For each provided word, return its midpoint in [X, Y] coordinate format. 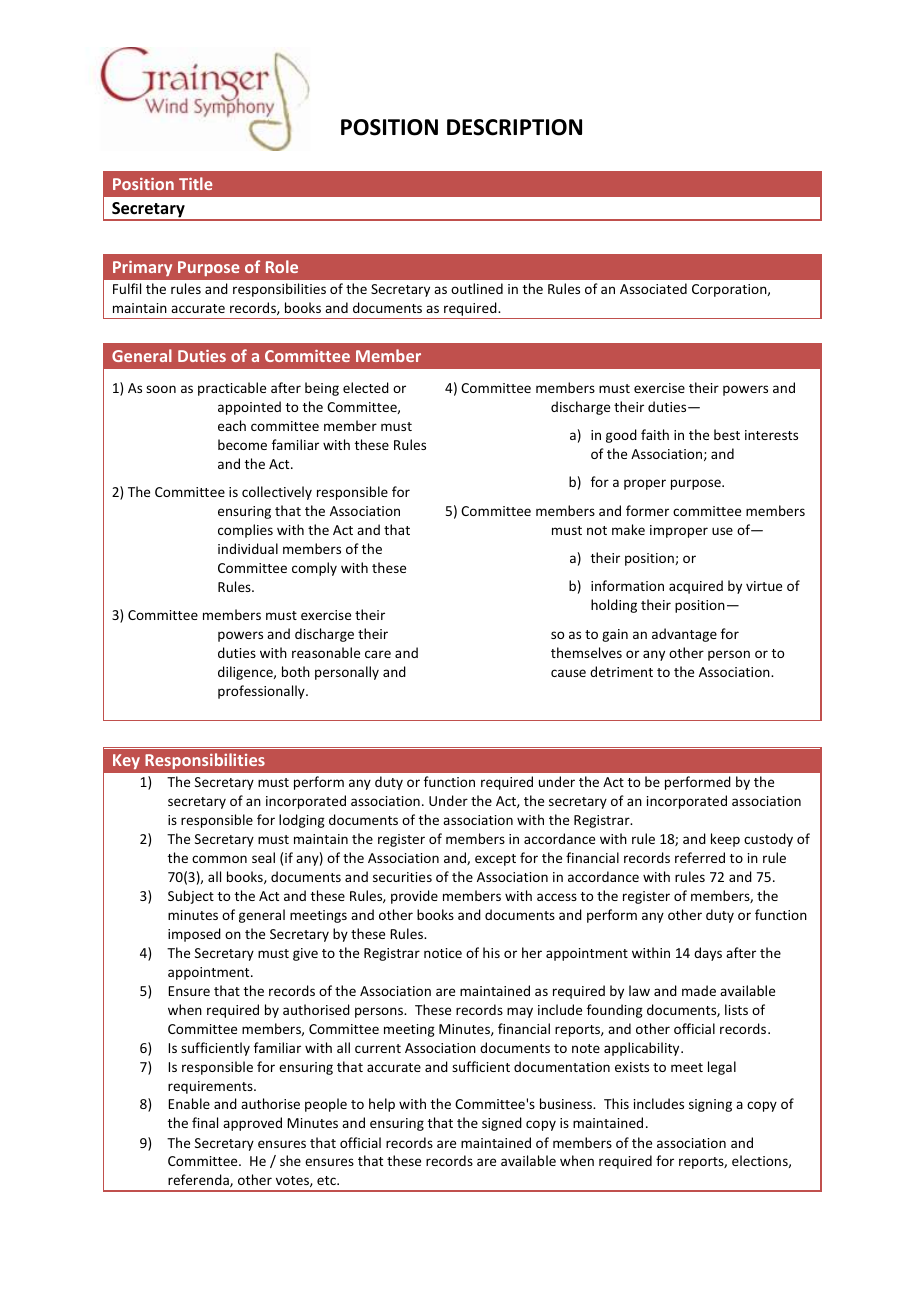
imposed [194, 935]
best [727, 434]
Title [195, 183]
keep [725, 840]
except [495, 860]
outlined [477, 288]
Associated [653, 288]
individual [248, 548]
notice [443, 953]
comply [314, 569]
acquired [696, 587]
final [205, 1122]
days [708, 954]
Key [126, 761]
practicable [232, 389]
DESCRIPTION [514, 127]
